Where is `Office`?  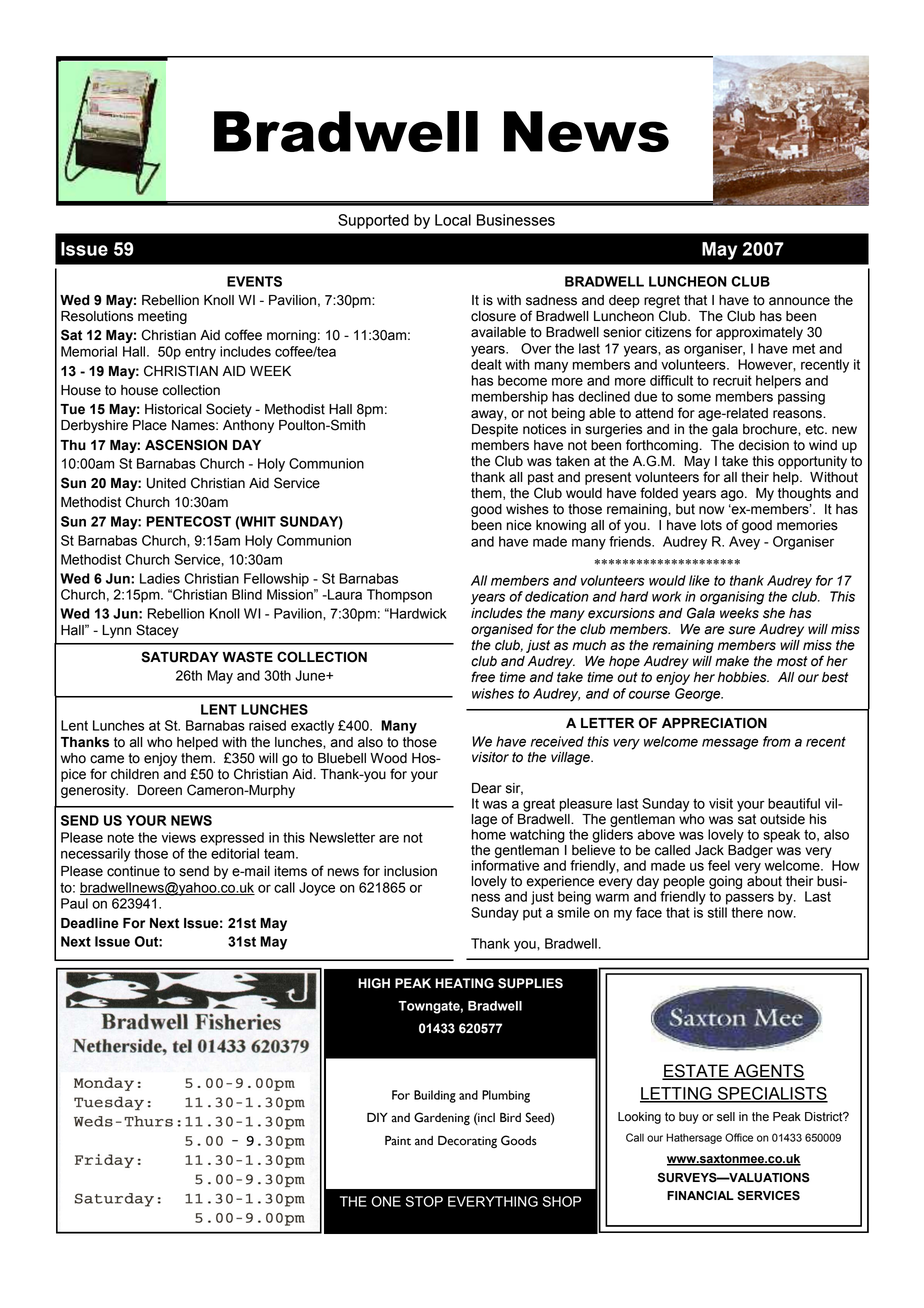 Office is located at coordinates (739, 1137).
